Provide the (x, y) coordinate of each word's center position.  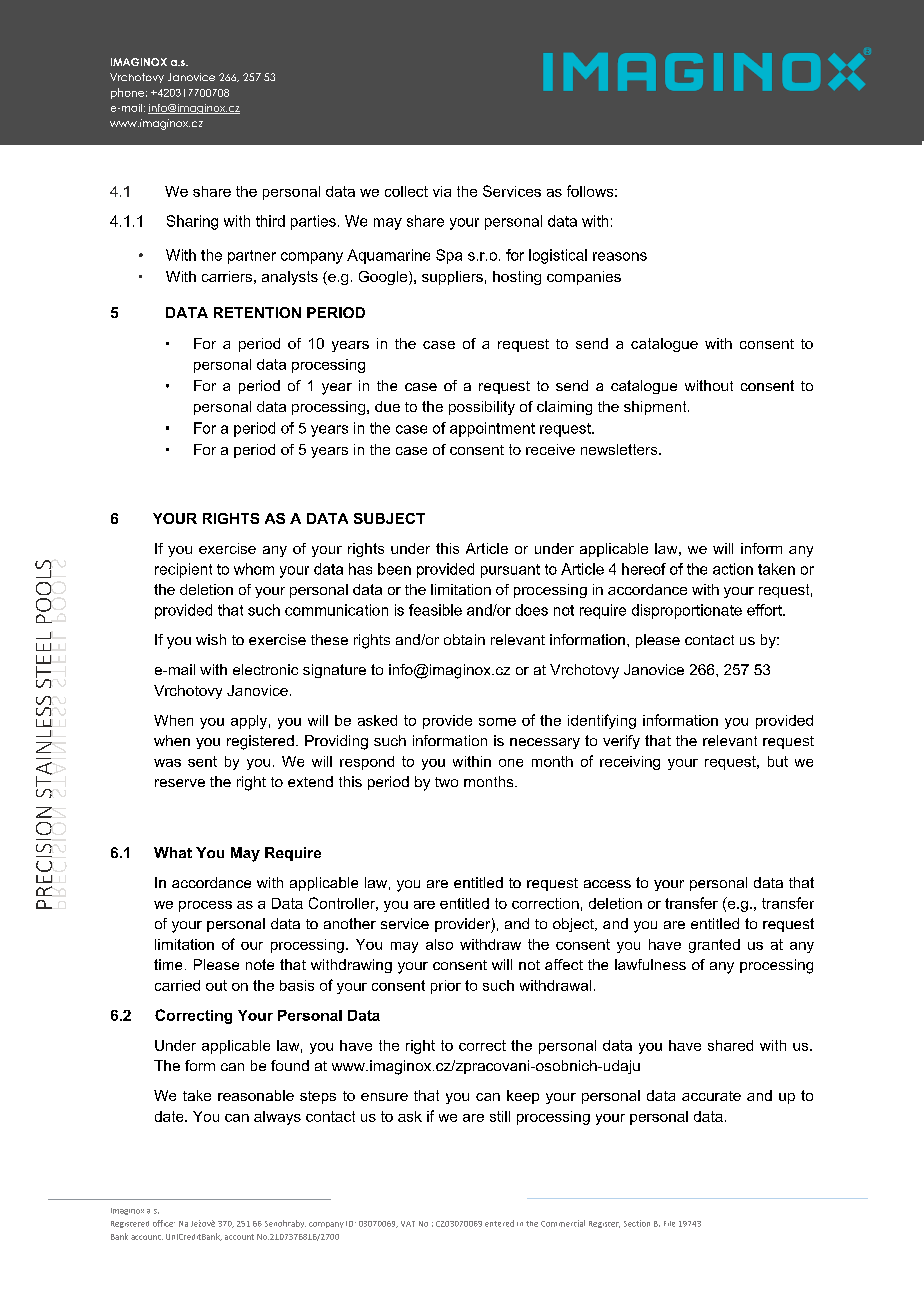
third (270, 221)
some (497, 722)
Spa (449, 256)
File (669, 1224)
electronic (265, 669)
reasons (620, 256)
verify (621, 742)
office (164, 1223)
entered (499, 1223)
